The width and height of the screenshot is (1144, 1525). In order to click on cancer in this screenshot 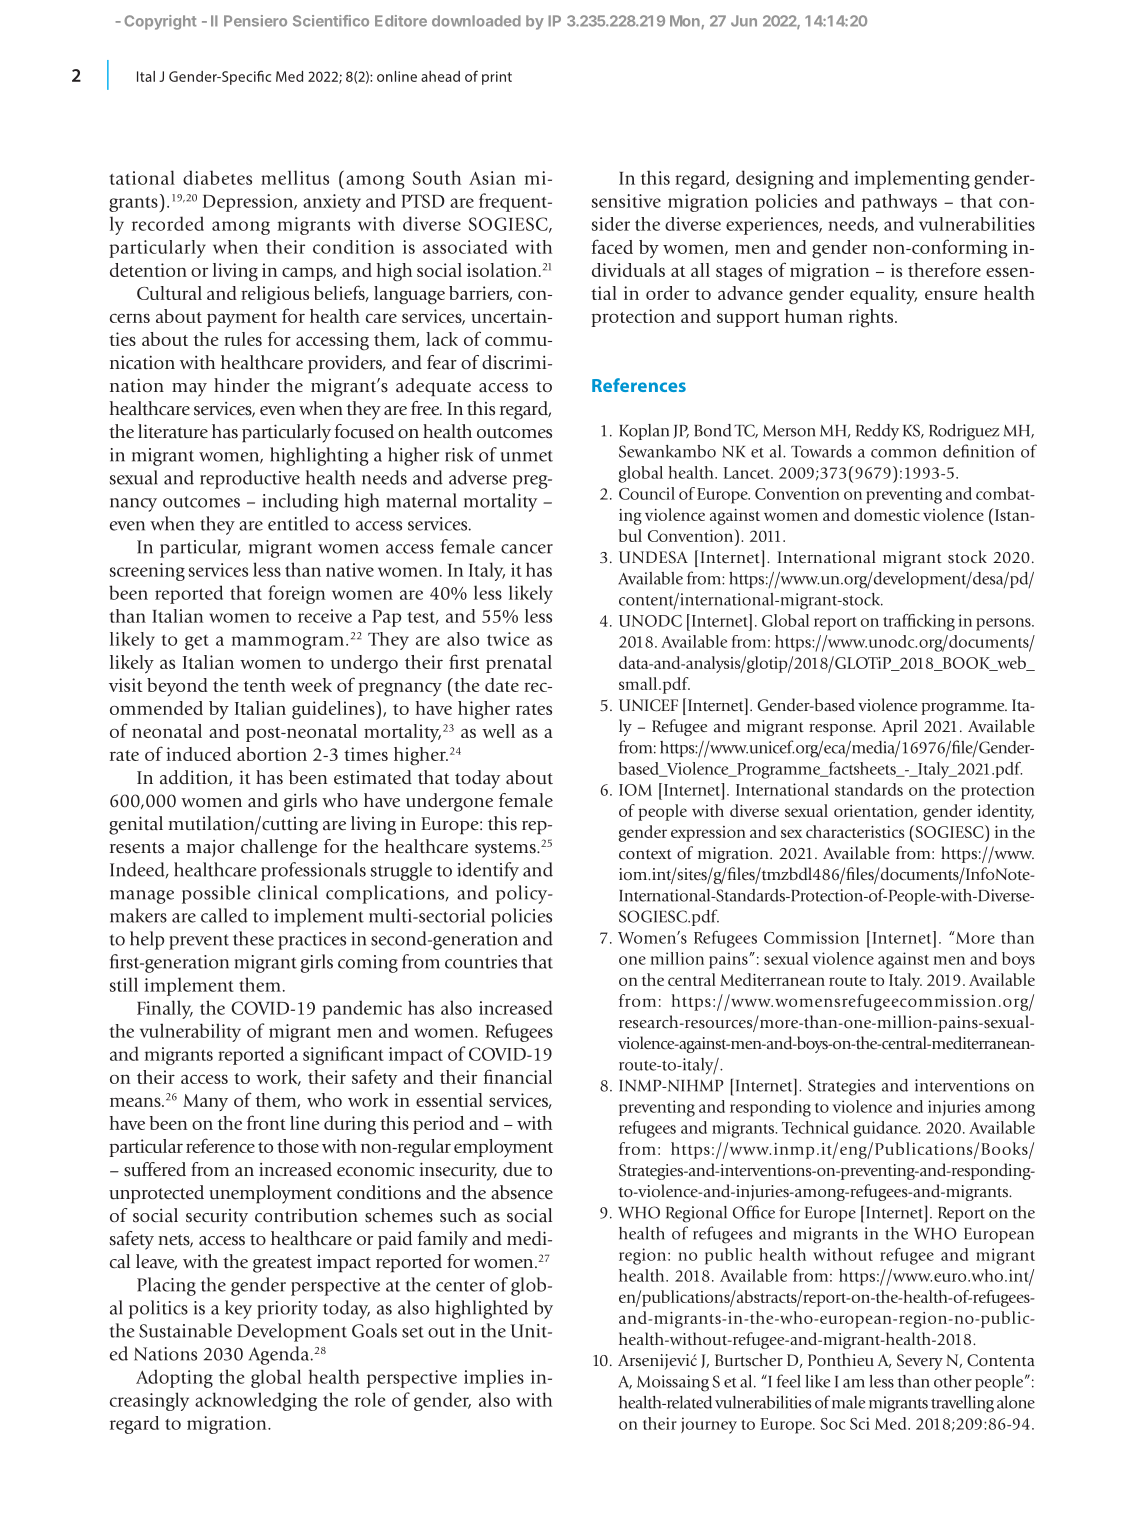, I will do `click(527, 549)`.
